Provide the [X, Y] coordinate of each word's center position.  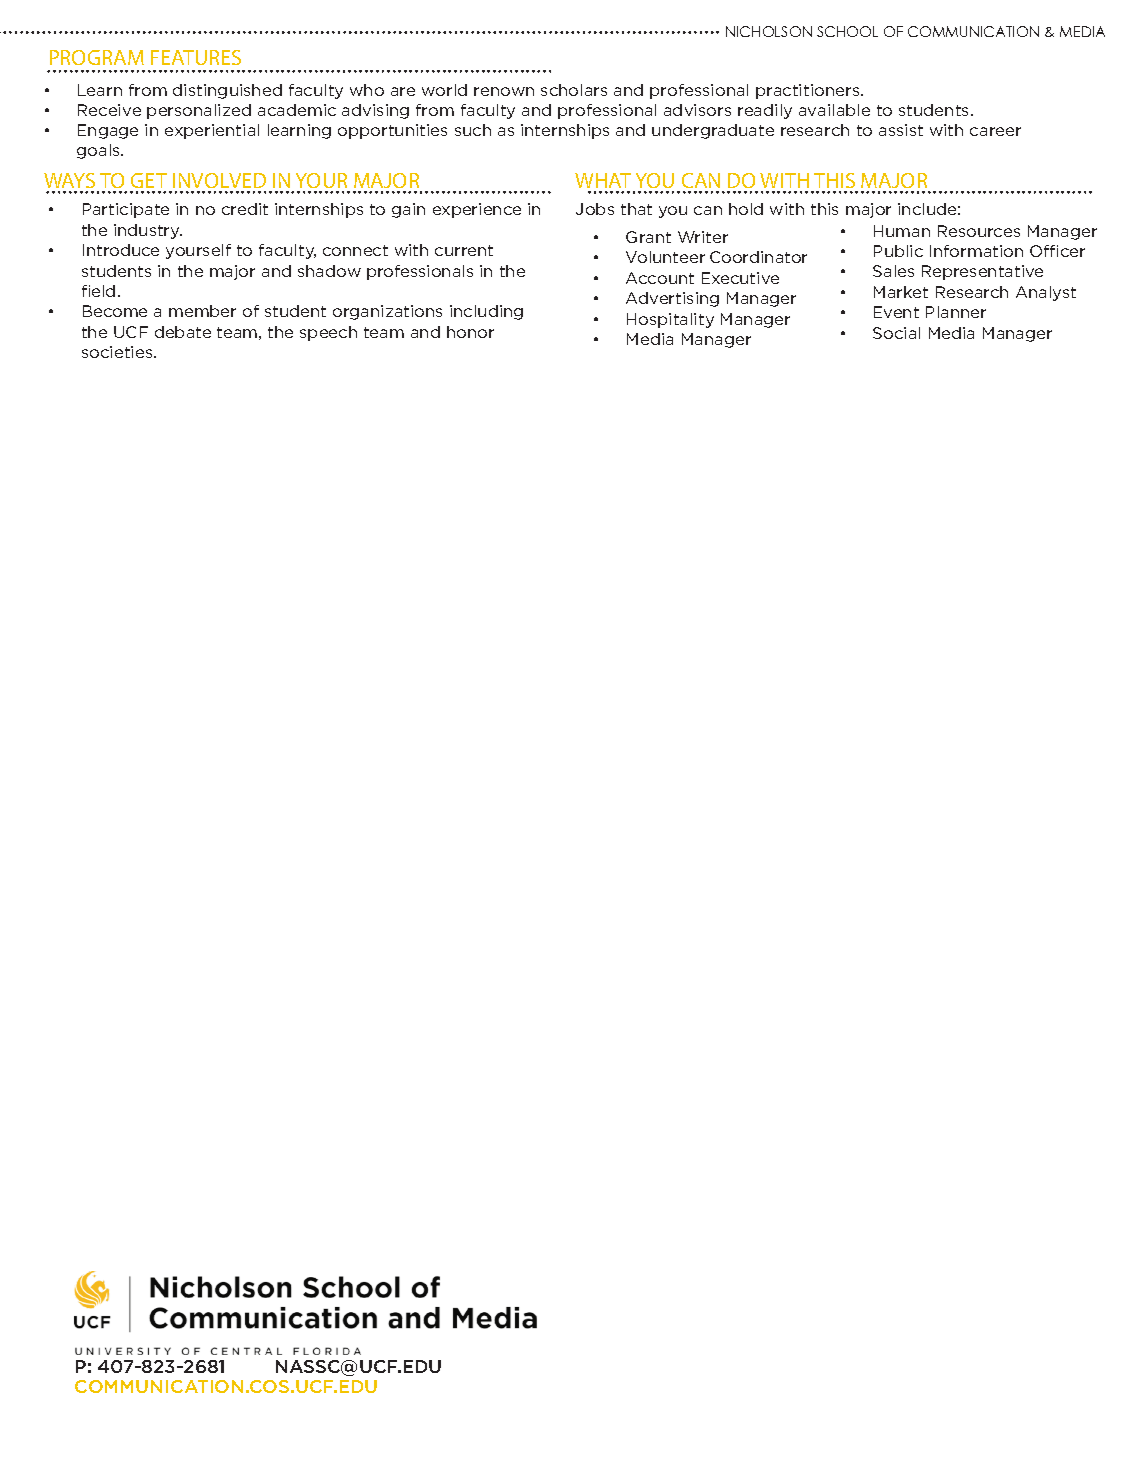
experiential [212, 131]
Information [976, 251]
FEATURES [196, 57]
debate [183, 332]
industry [148, 231]
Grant [648, 237]
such [473, 130]
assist [901, 130]
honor [470, 332]
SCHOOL [847, 31]
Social [896, 333]
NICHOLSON [769, 31]
